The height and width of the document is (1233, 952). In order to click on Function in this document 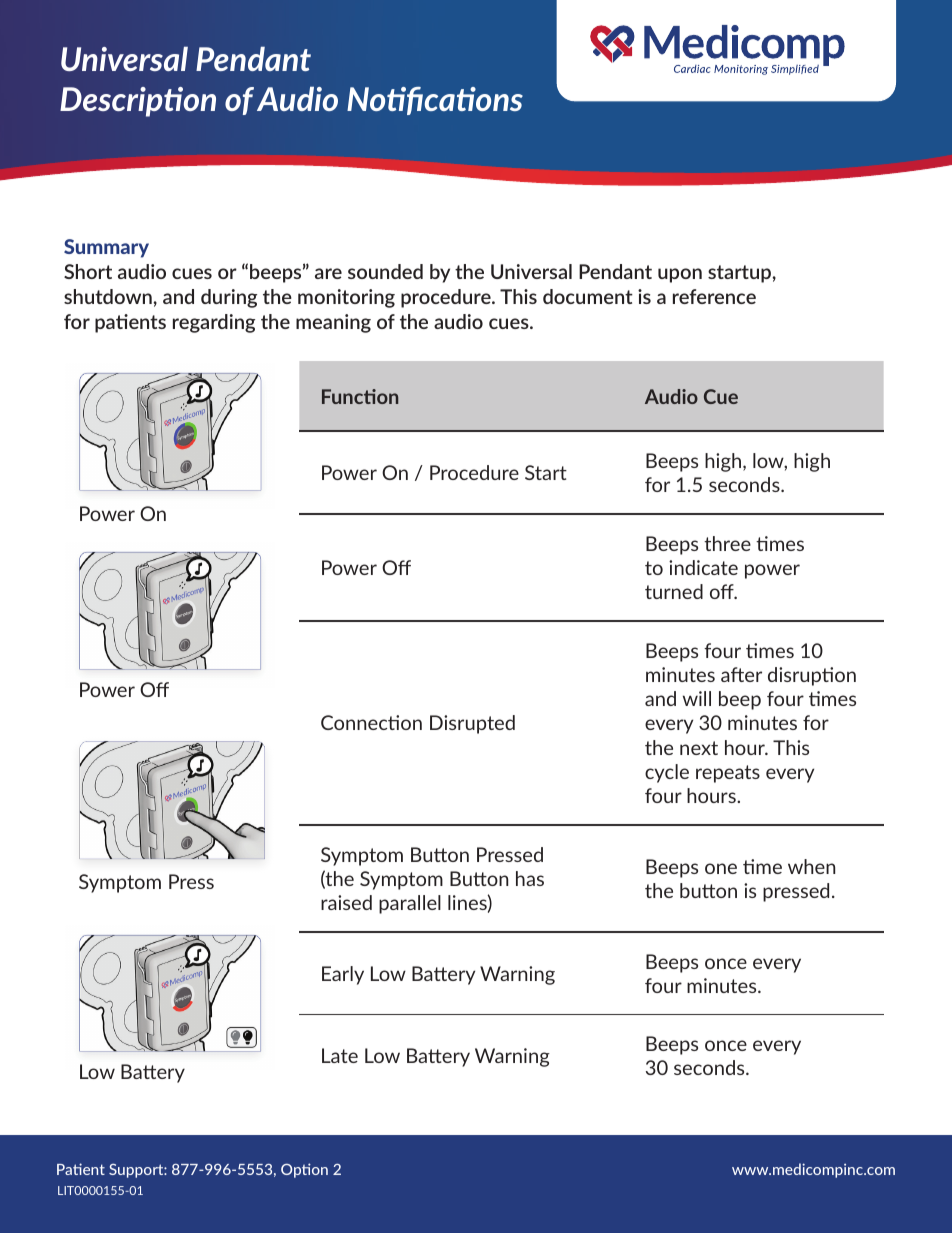, I will do `click(360, 396)`.
